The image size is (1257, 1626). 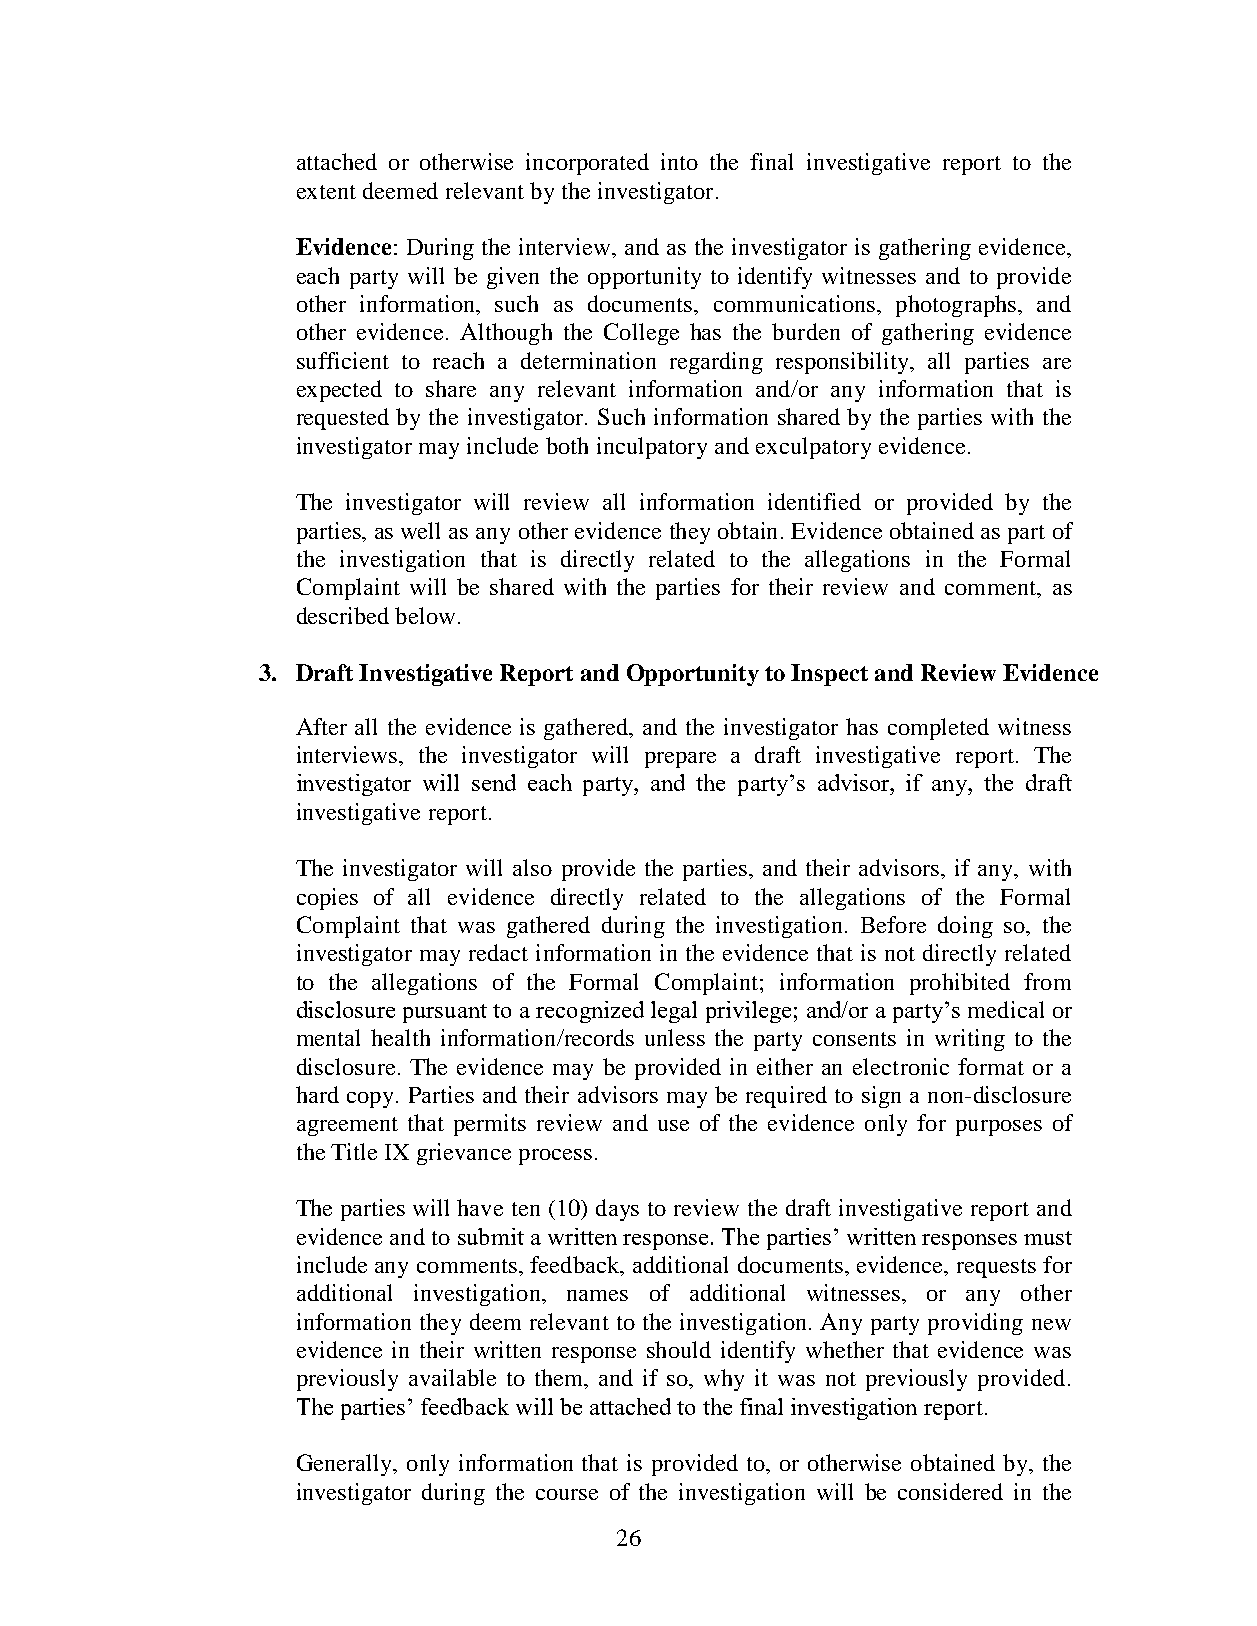 What do you see at coordinates (950, 1491) in the document?
I see `considered` at bounding box center [950, 1491].
